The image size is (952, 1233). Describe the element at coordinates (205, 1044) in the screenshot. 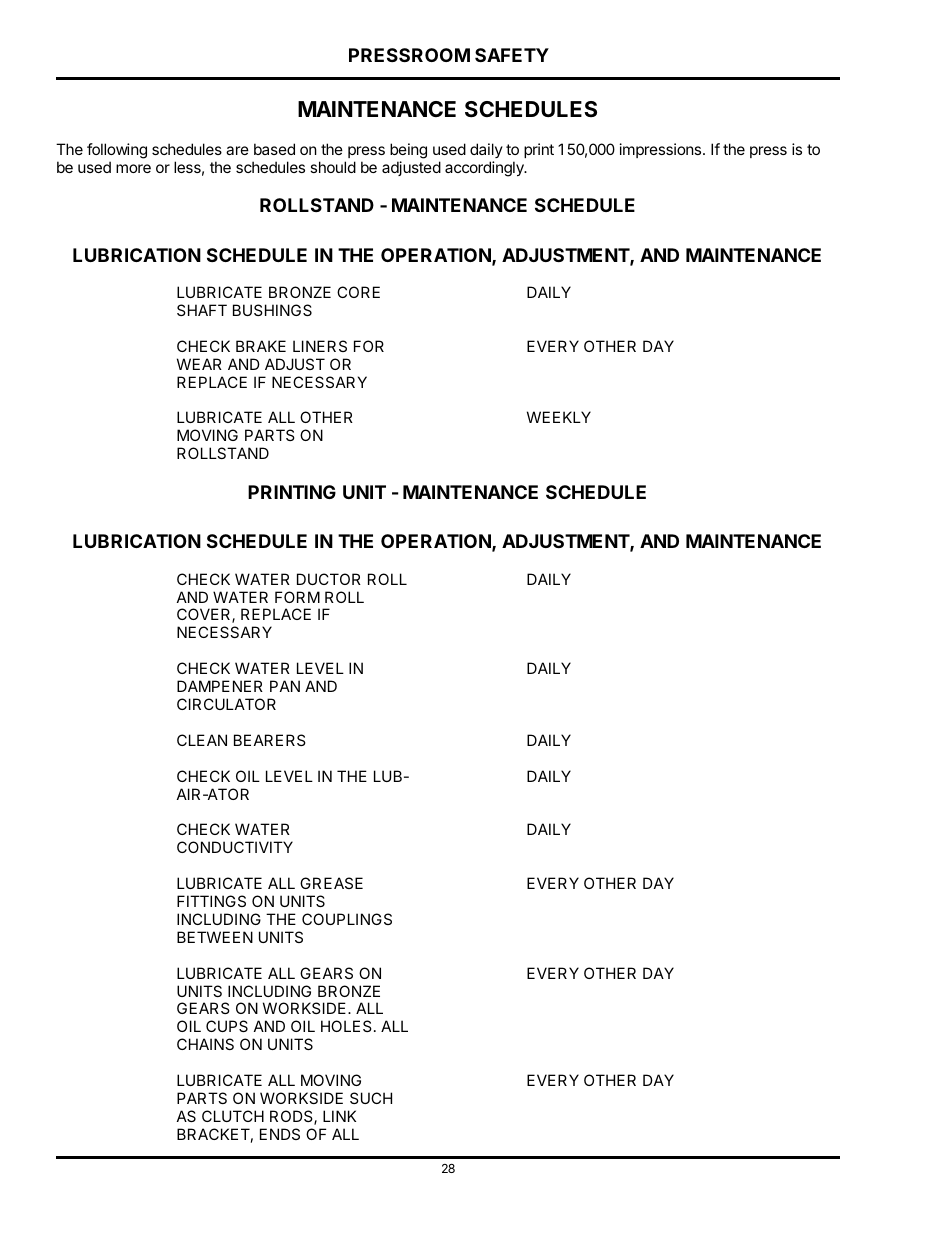

I see `CHAINS` at that location.
